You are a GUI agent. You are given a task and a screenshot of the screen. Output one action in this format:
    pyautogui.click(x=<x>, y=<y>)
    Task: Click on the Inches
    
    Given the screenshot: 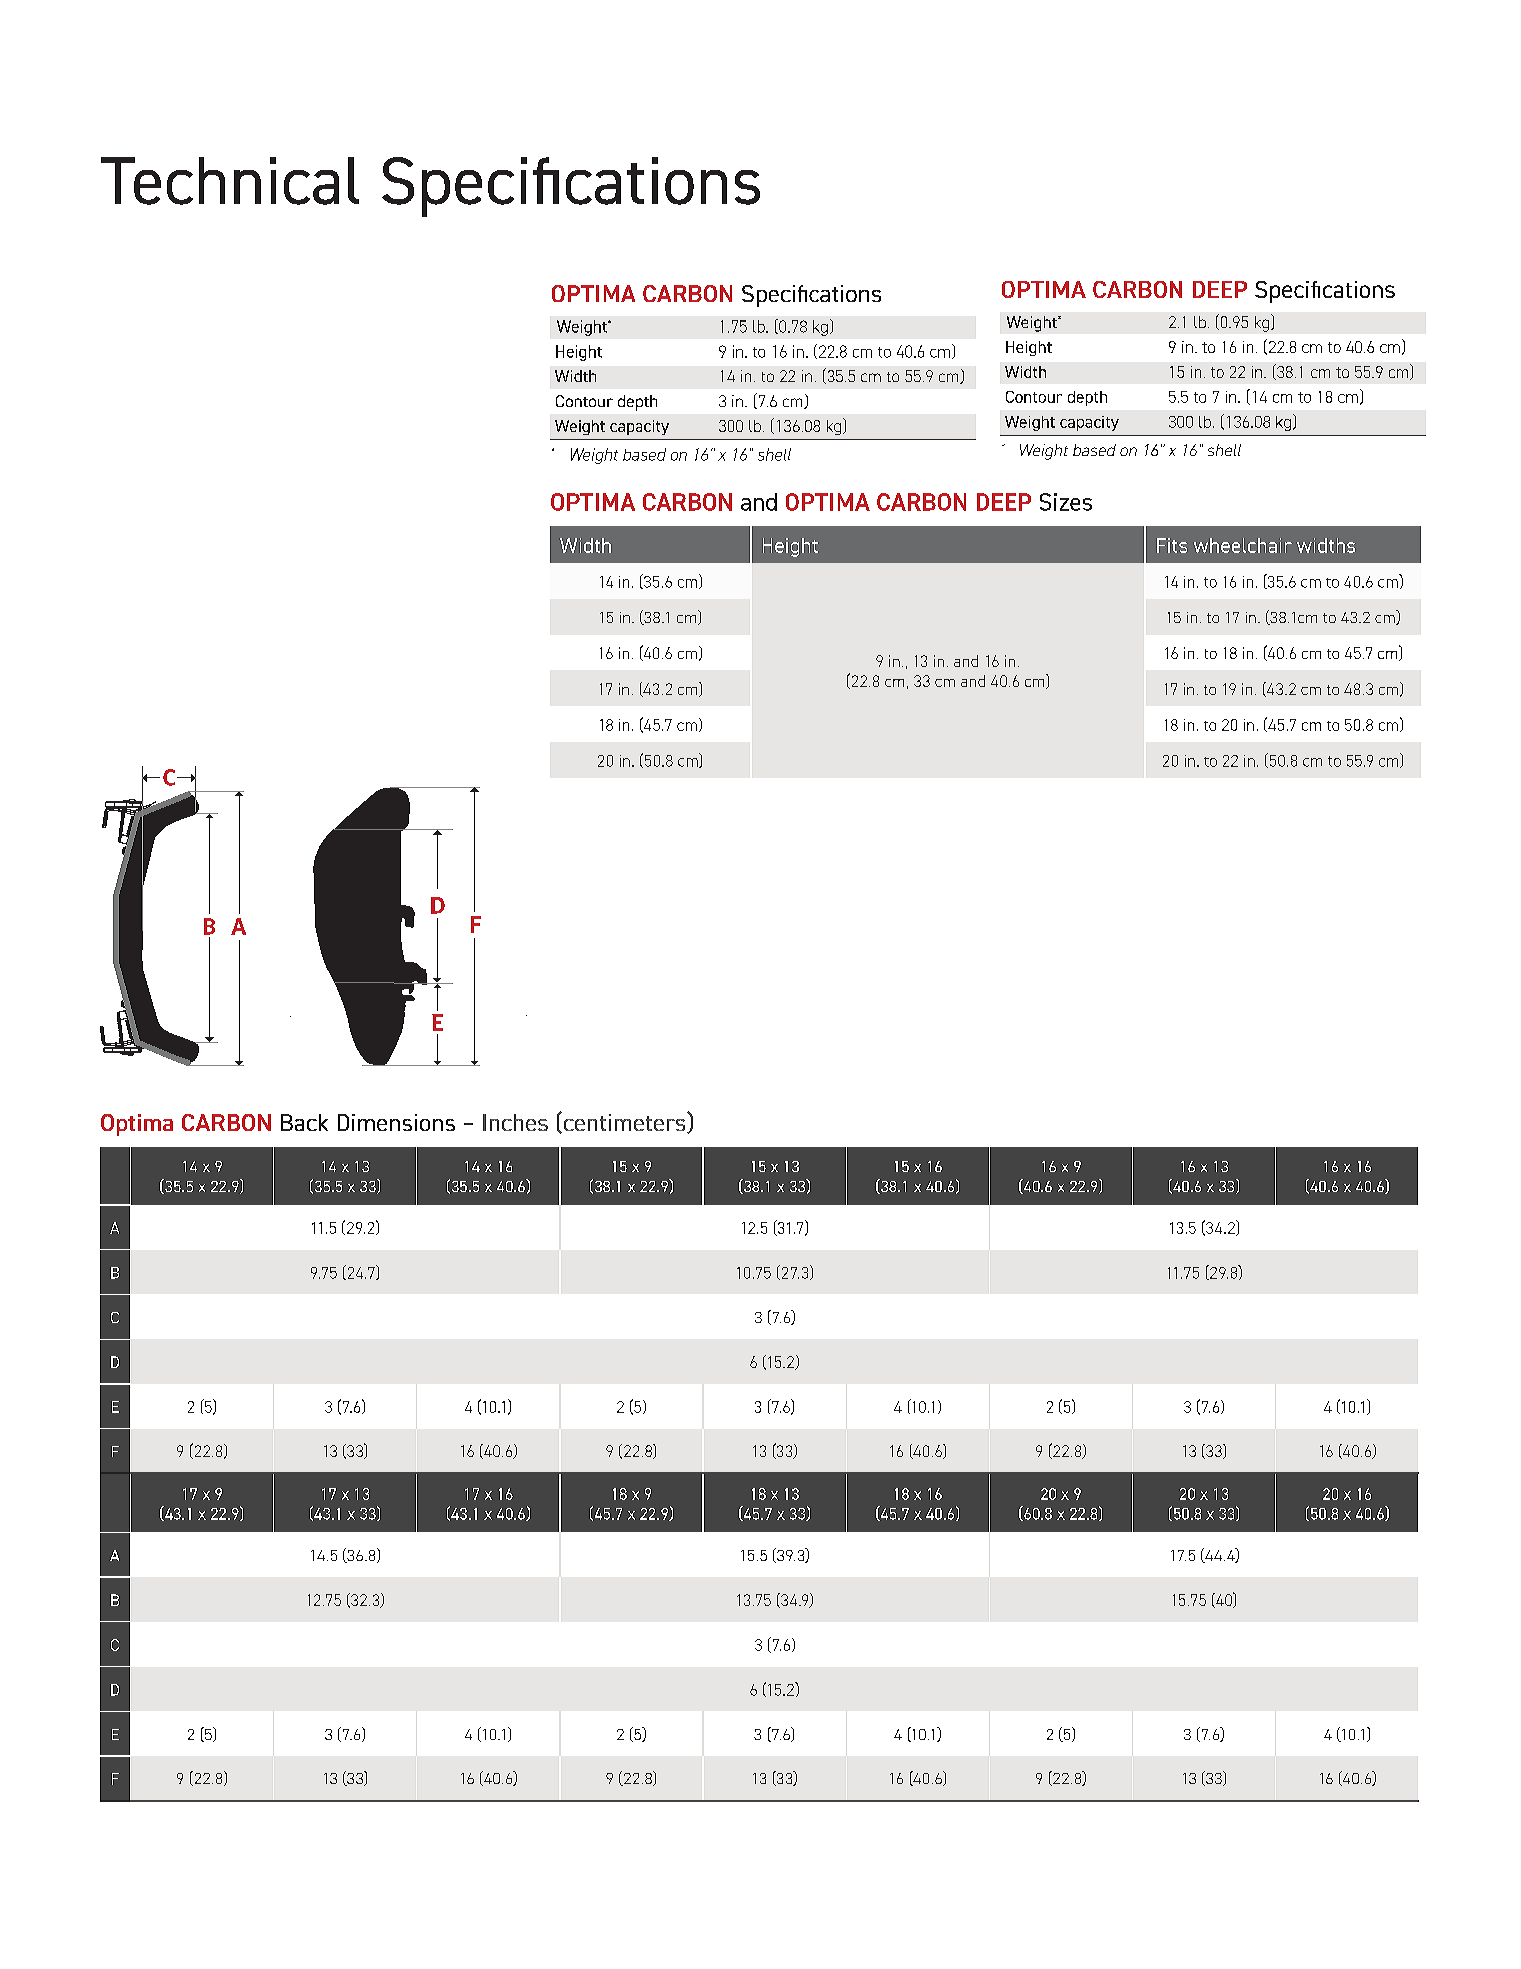 What is the action you would take?
    pyautogui.click(x=515, y=1122)
